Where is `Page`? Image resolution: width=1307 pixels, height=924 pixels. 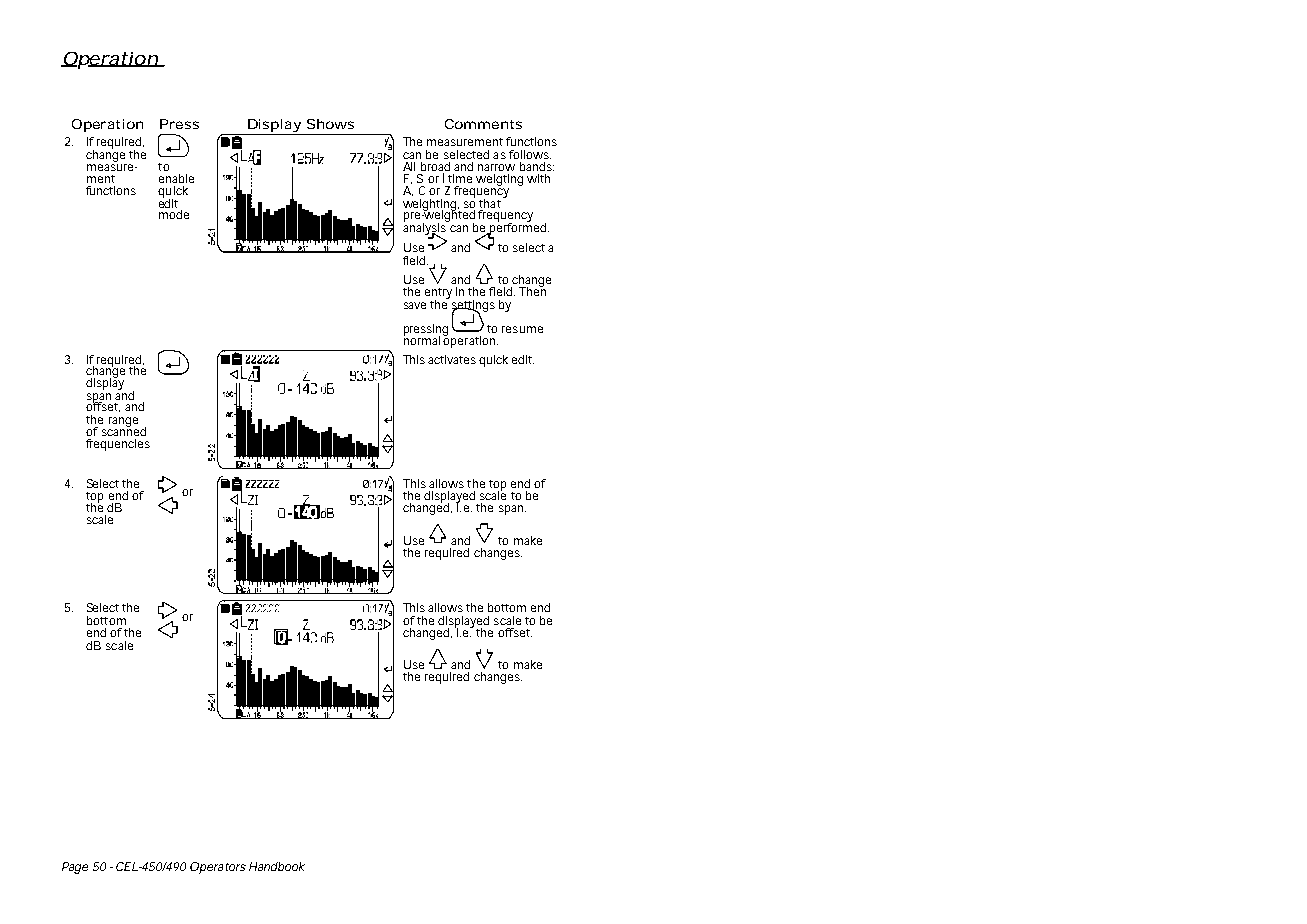
Page is located at coordinates (75, 868).
